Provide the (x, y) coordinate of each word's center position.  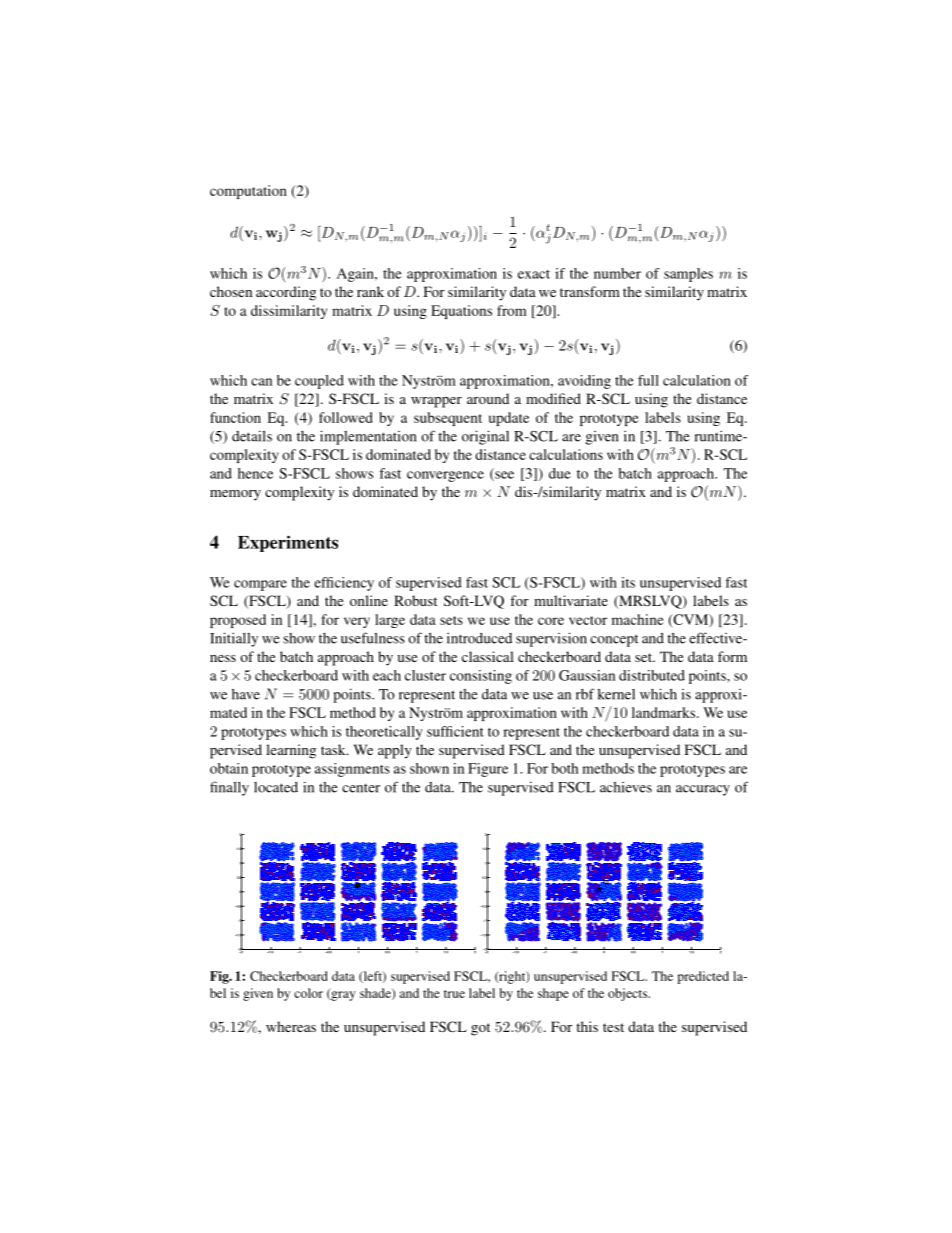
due (560, 473)
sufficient (455, 731)
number (617, 273)
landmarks (665, 712)
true (454, 994)
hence (255, 473)
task (334, 749)
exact (534, 274)
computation (248, 192)
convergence (445, 476)
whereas (291, 1026)
